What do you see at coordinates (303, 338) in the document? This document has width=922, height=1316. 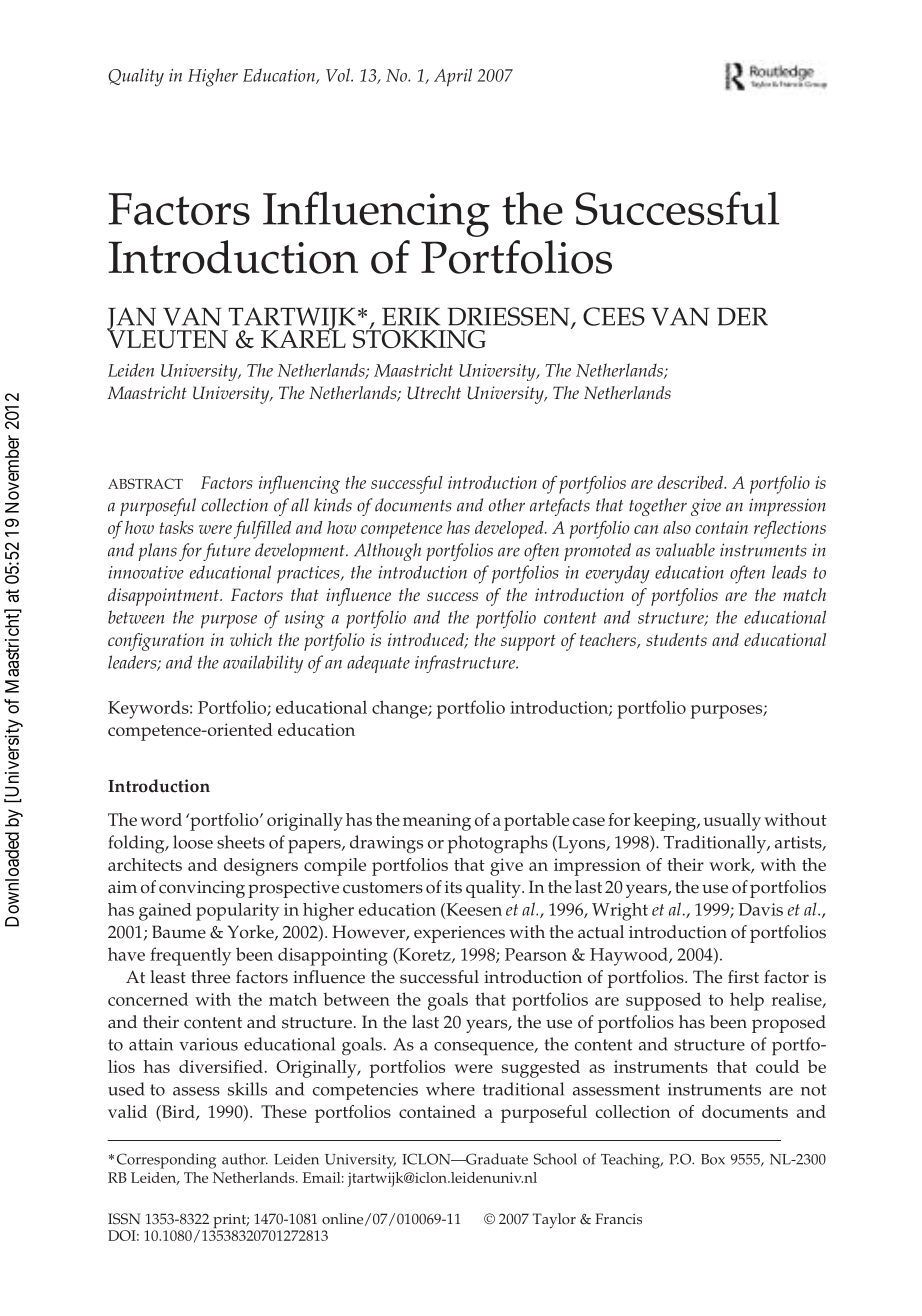 I see `KAREL` at bounding box center [303, 338].
